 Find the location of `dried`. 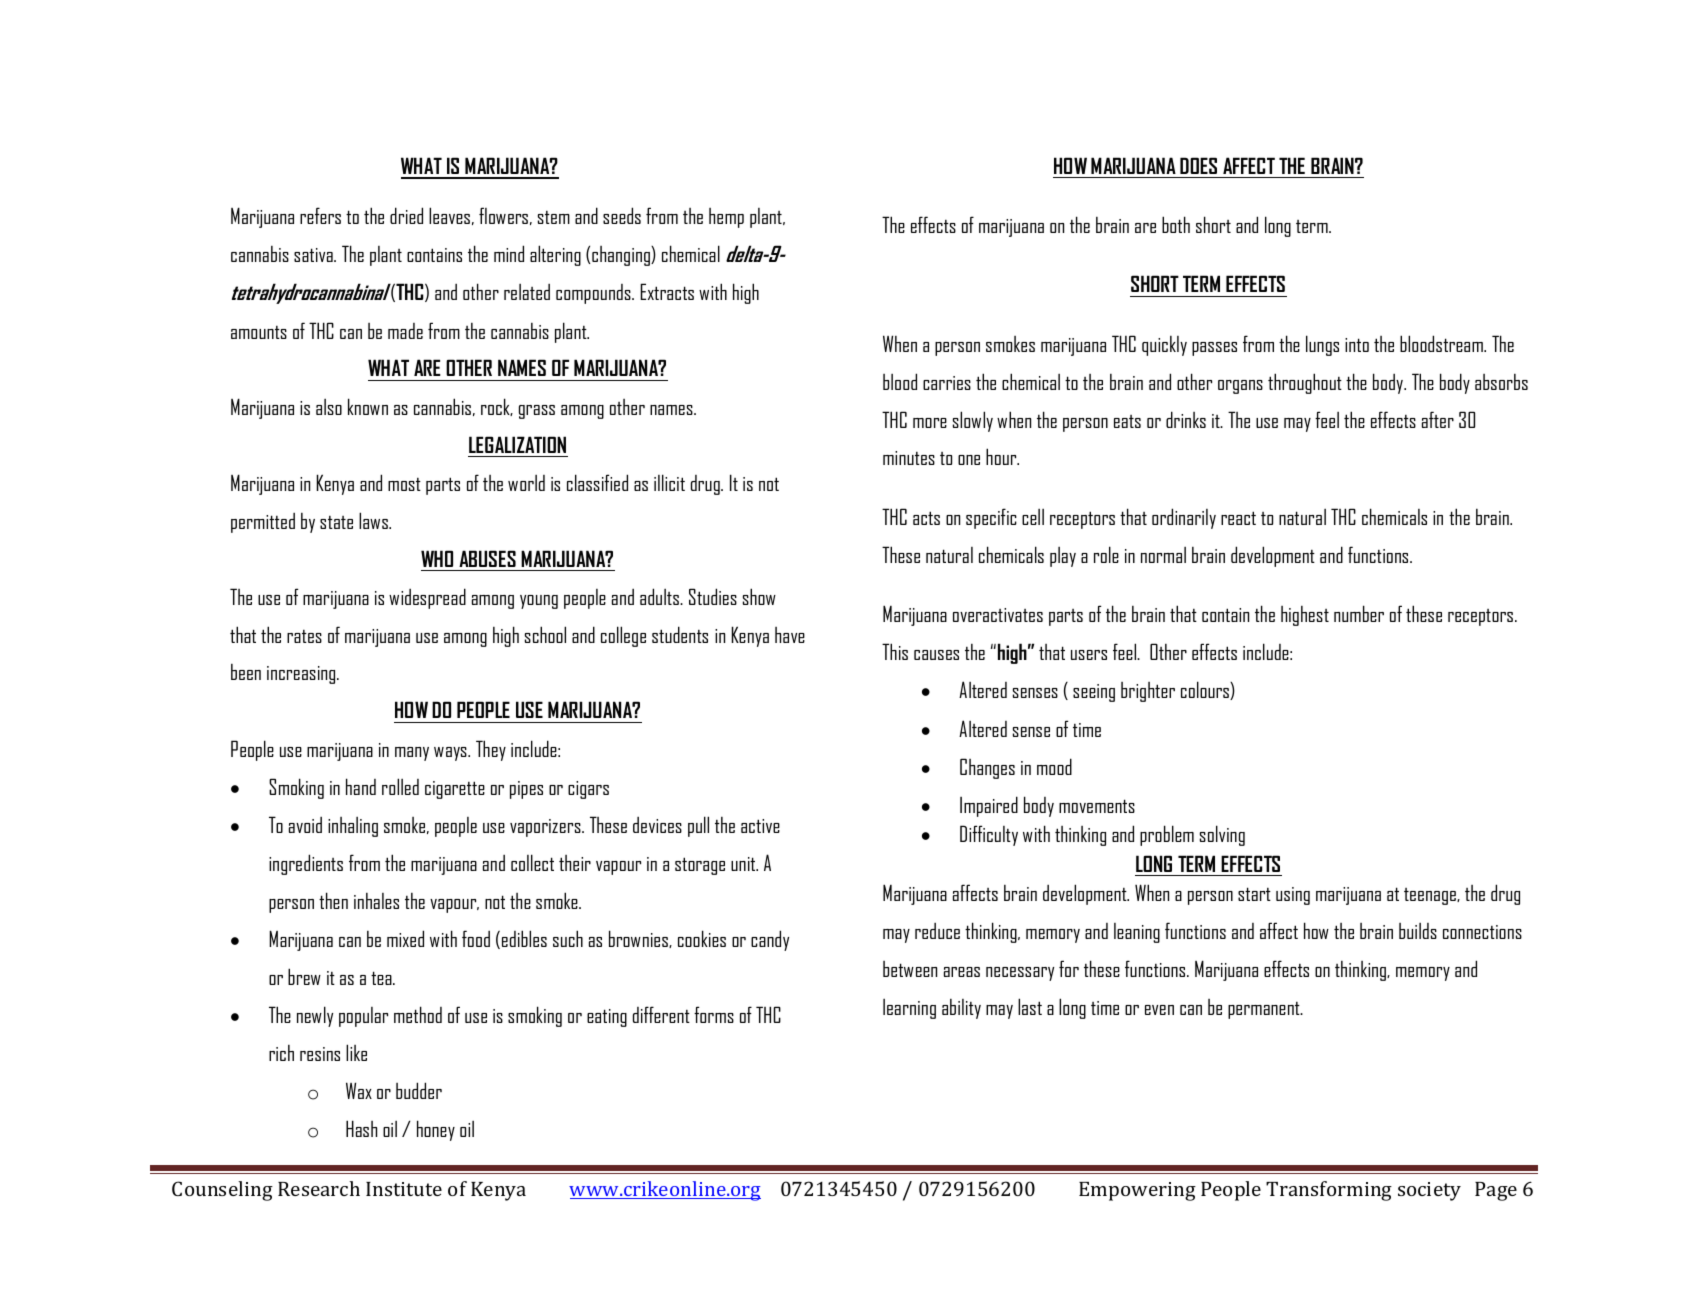

dried is located at coordinates (406, 215).
